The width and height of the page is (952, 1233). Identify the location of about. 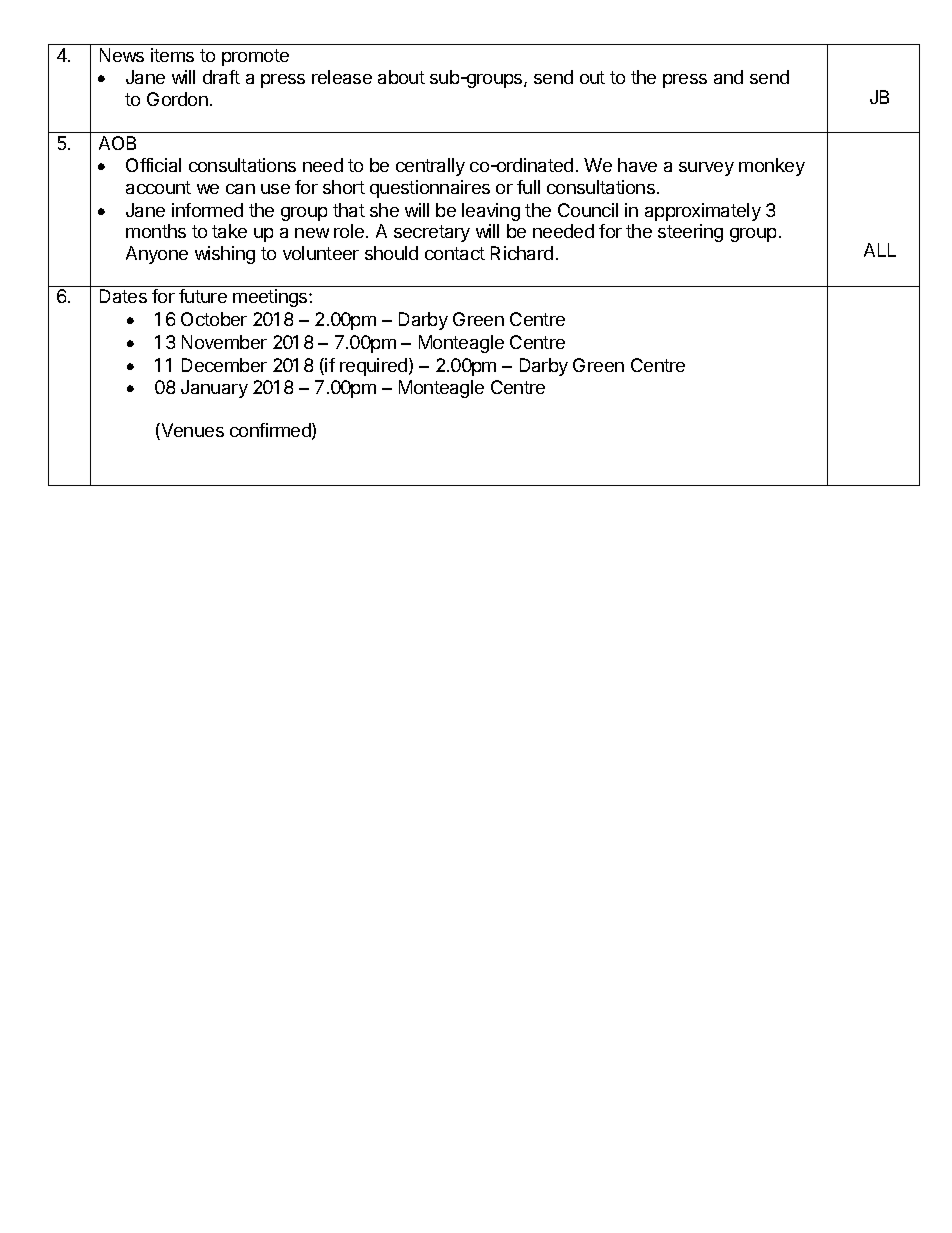
(401, 77).
